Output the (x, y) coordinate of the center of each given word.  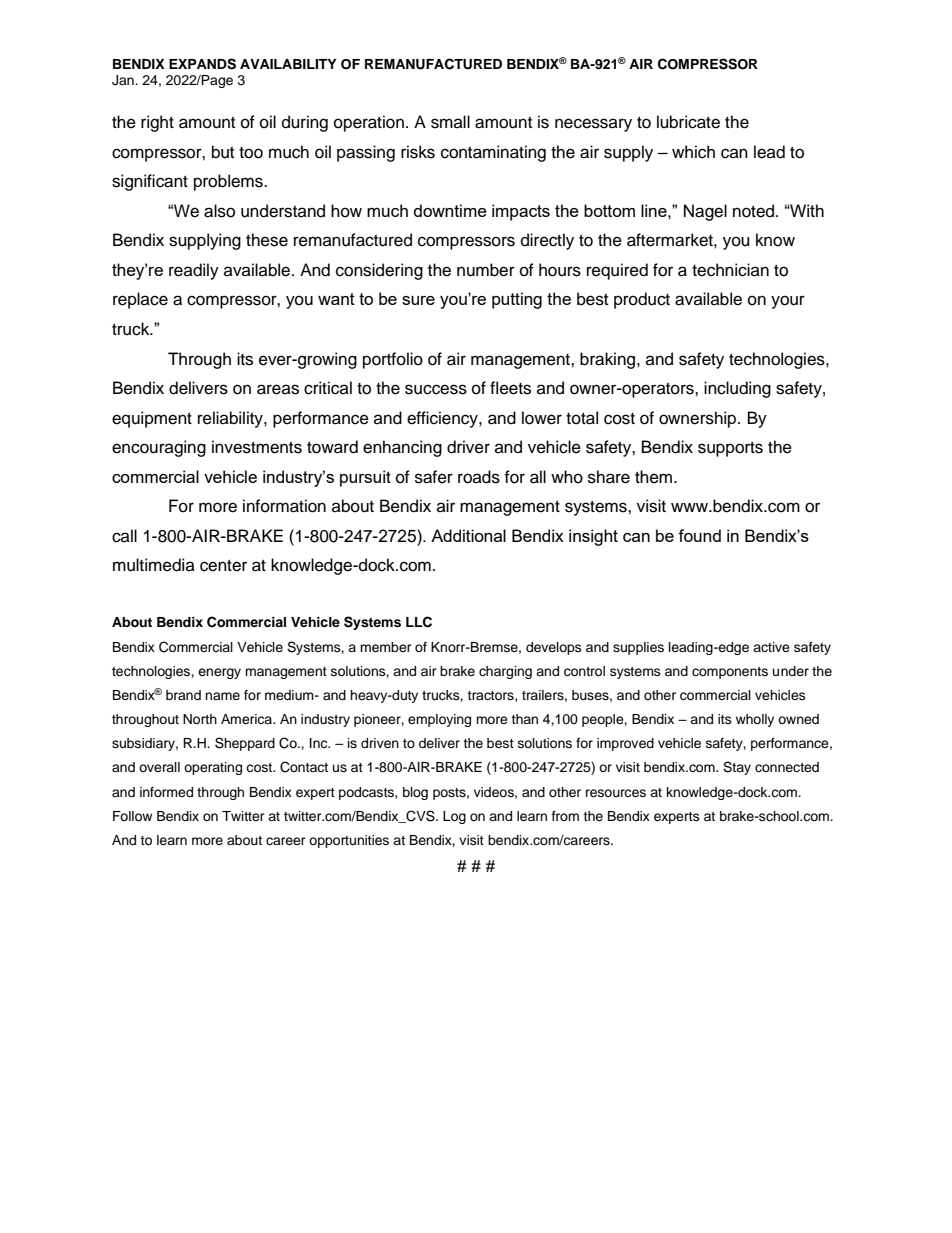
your (788, 302)
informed (166, 792)
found (699, 535)
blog (415, 793)
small (450, 122)
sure (418, 300)
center (223, 566)
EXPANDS (202, 64)
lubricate (688, 122)
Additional (468, 535)
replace (140, 300)
